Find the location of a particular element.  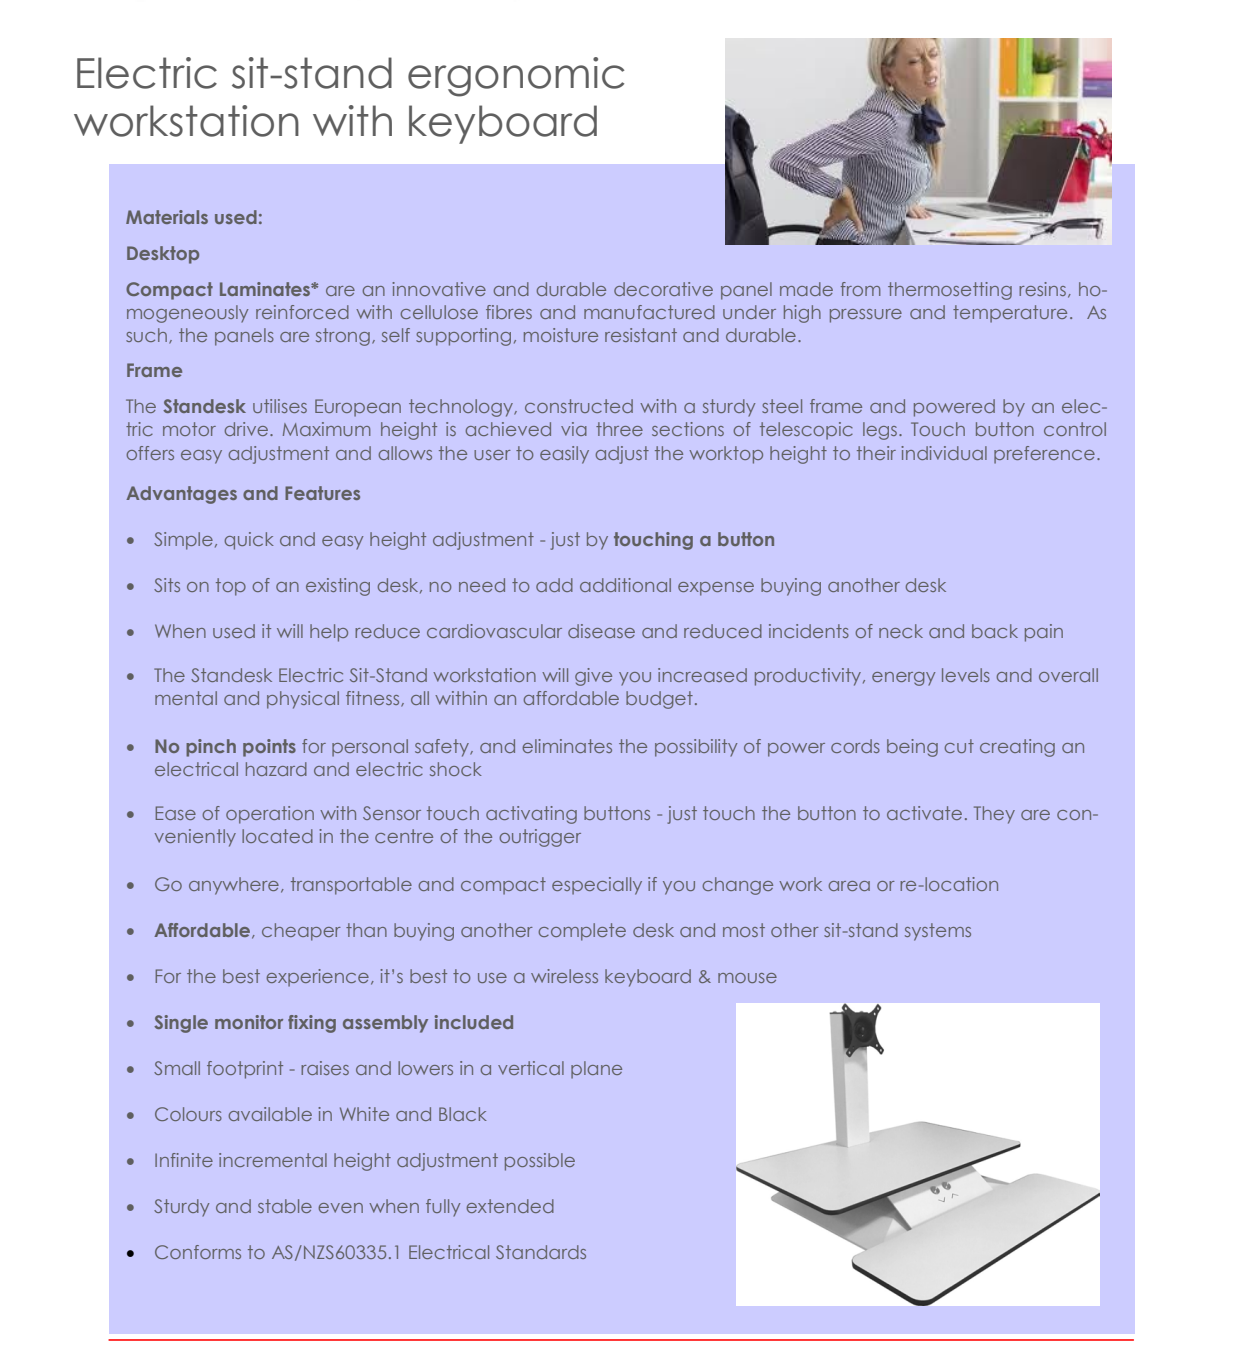

Materials is located at coordinates (167, 217).
